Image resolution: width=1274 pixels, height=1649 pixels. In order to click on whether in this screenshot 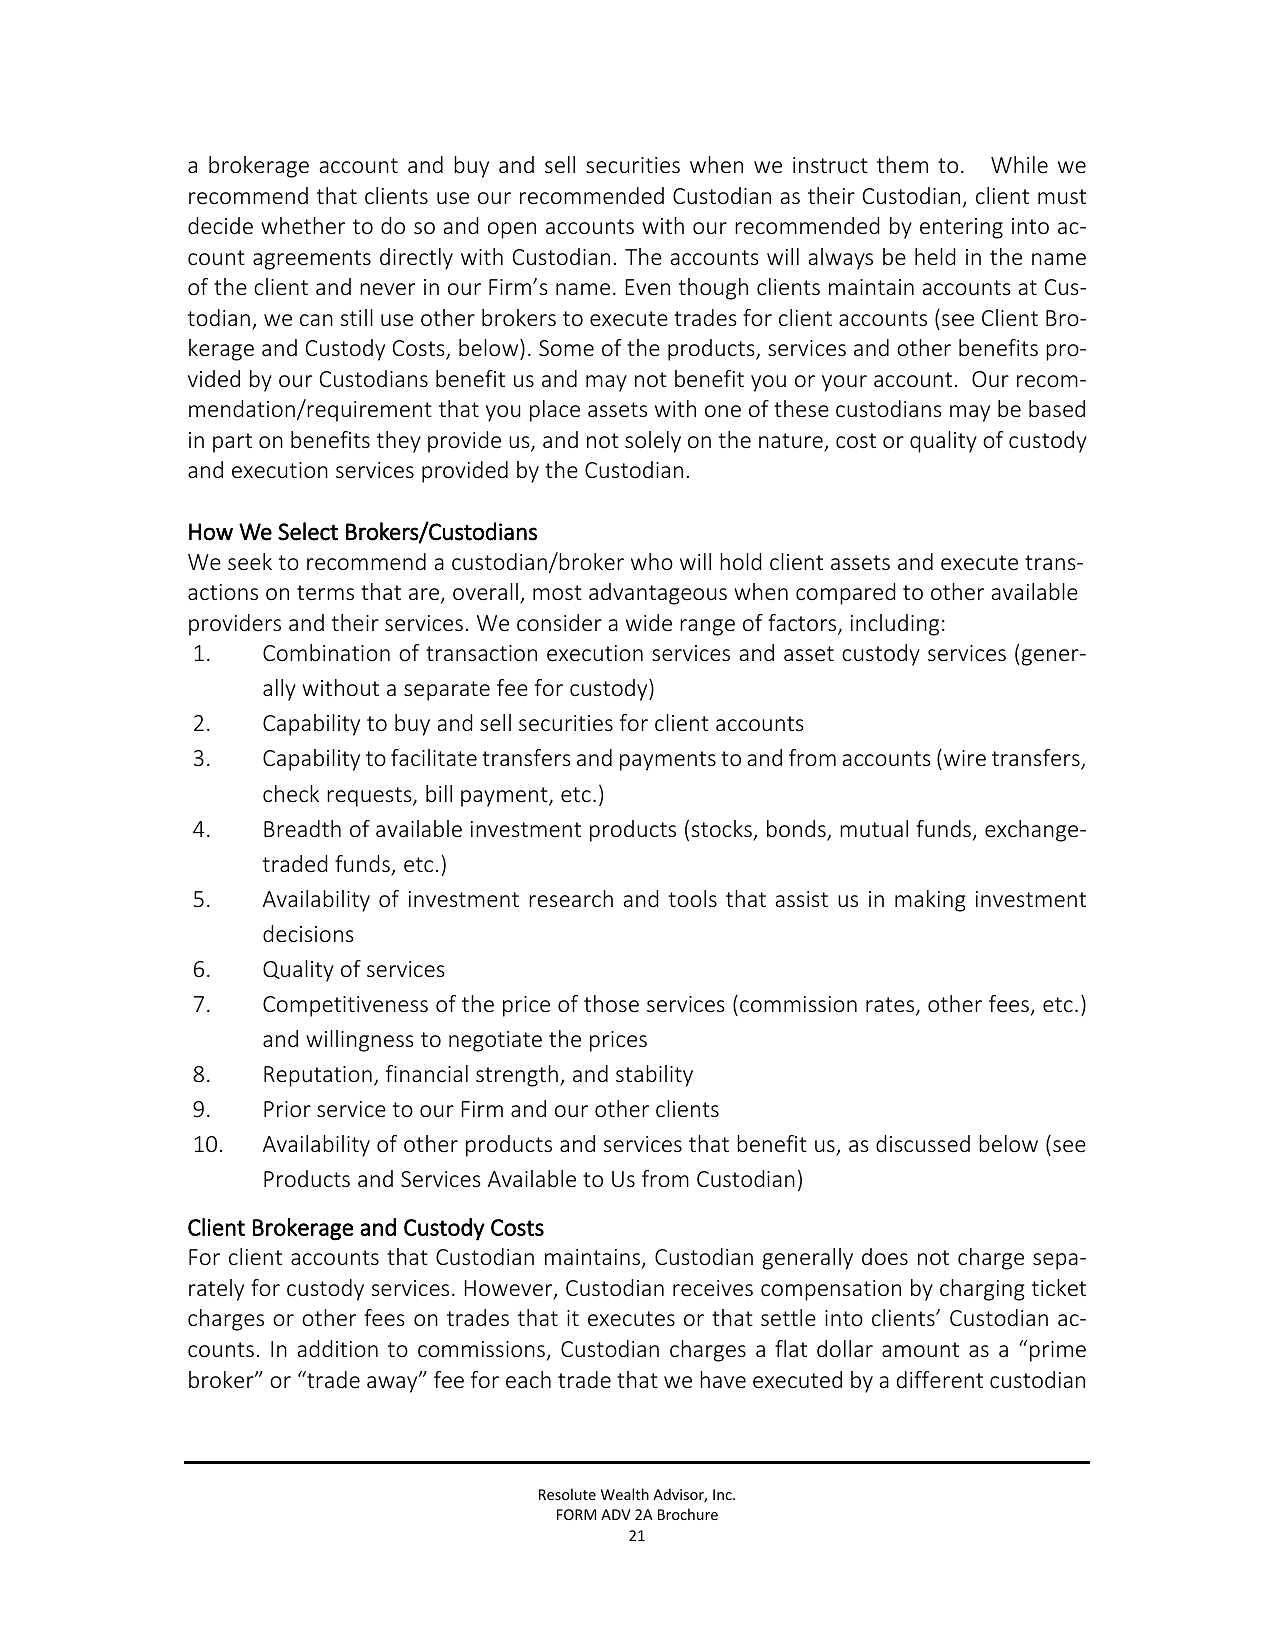, I will do `click(303, 225)`.
